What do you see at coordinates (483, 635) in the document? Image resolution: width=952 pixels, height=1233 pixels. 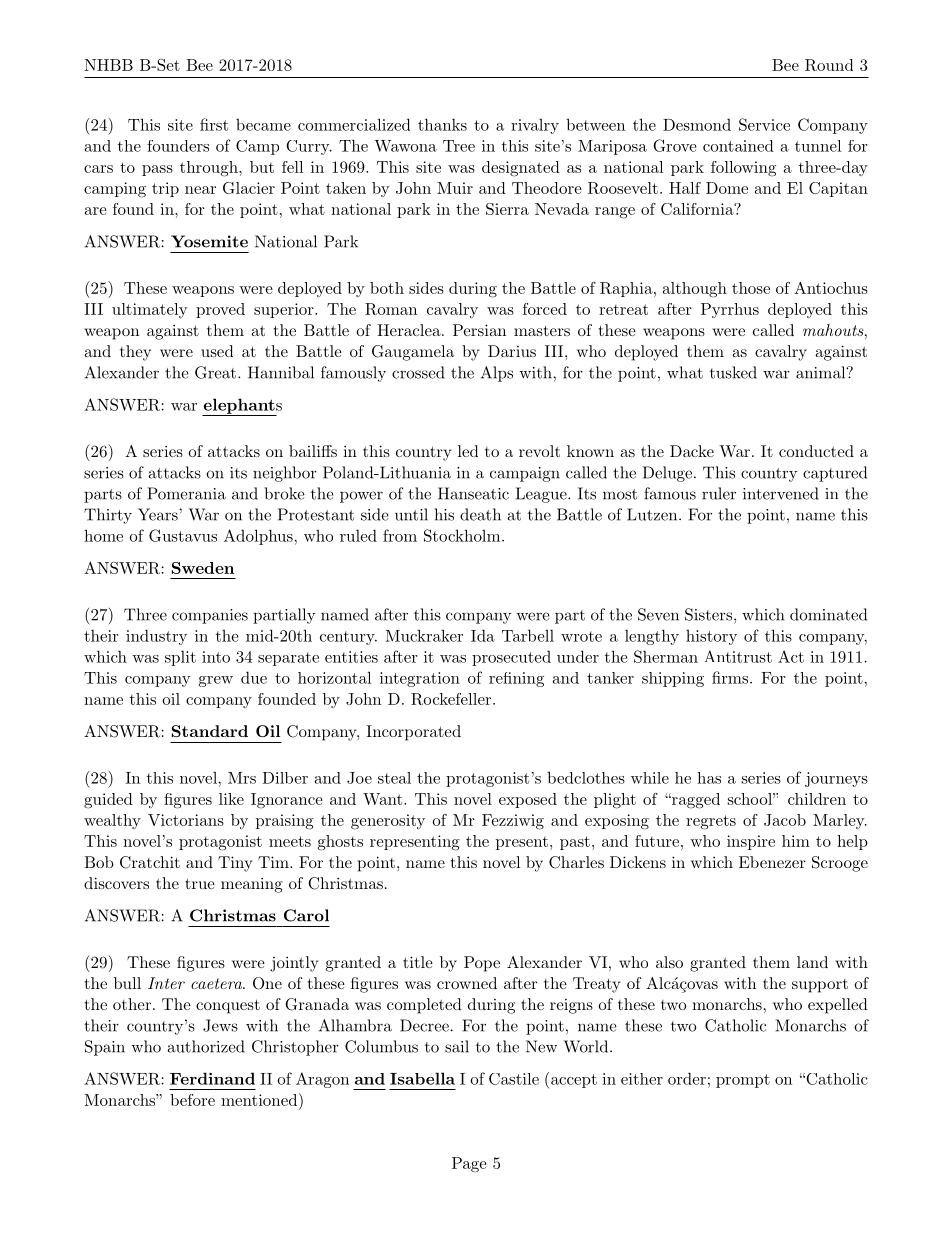 I see `Ida` at bounding box center [483, 635].
